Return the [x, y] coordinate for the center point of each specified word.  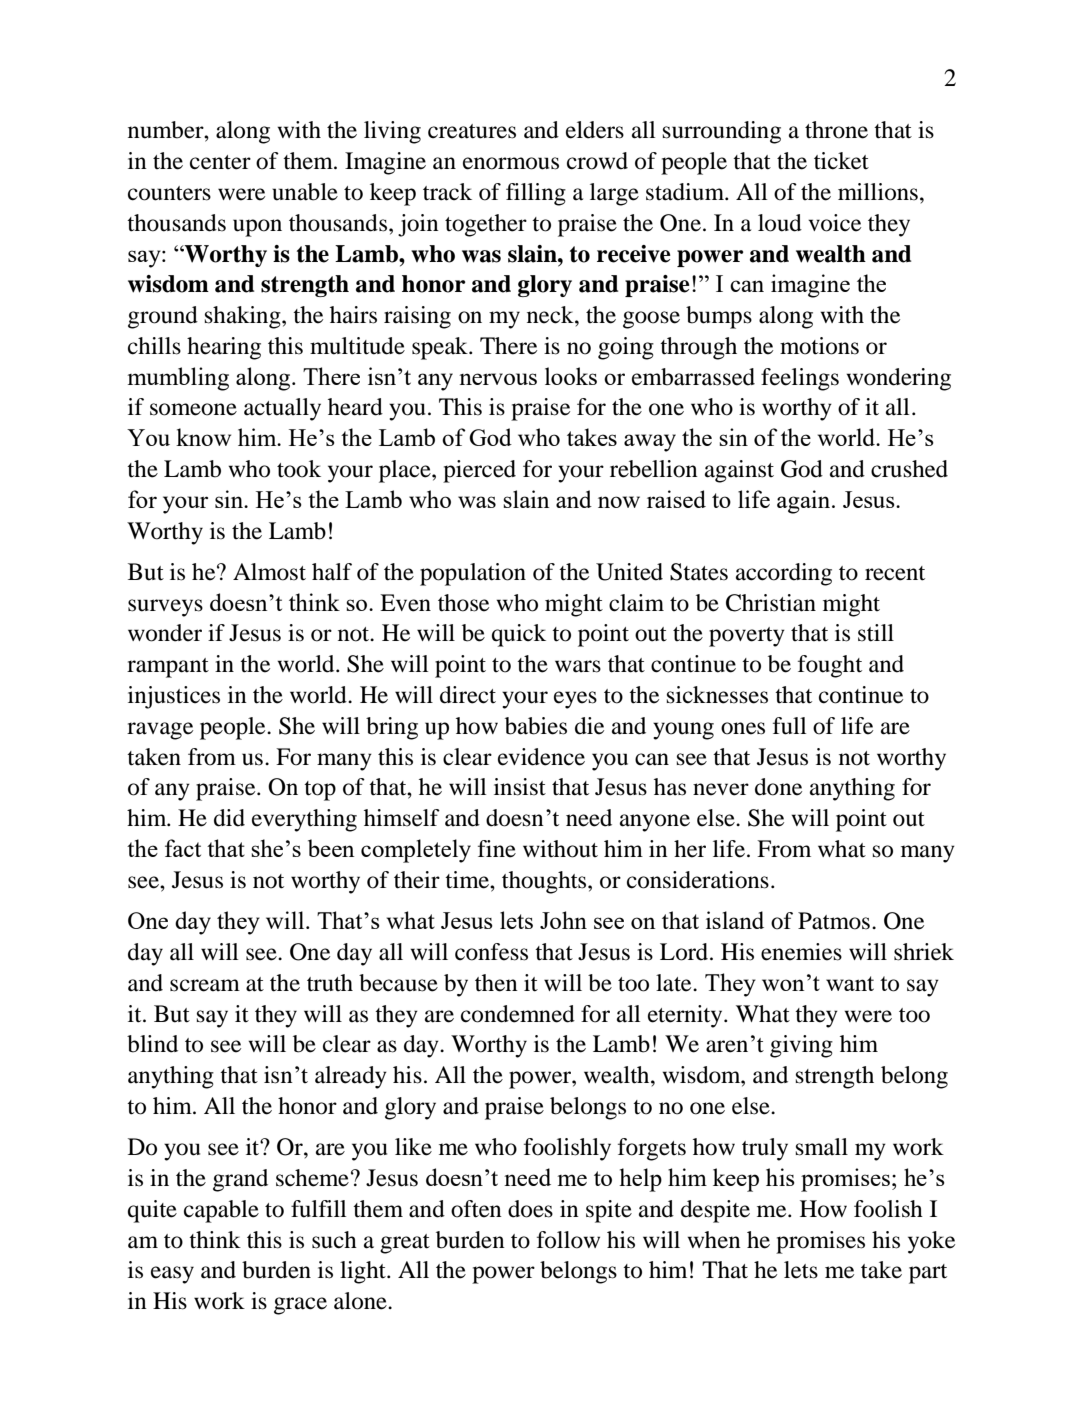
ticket [841, 161]
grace [300, 1306]
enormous [511, 163]
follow [568, 1240]
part [928, 1274]
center [220, 162]
